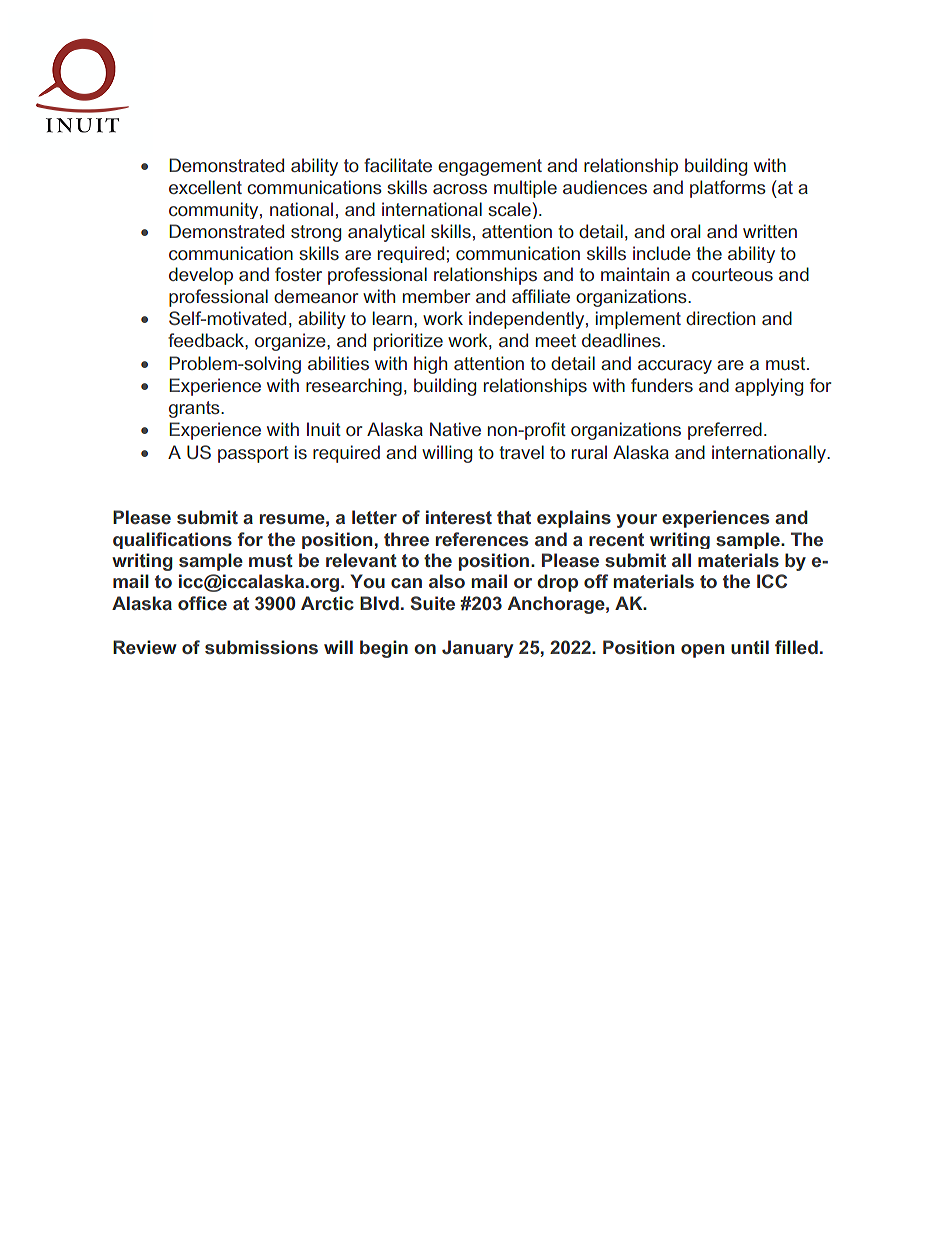 Image resolution: width=952 pixels, height=1233 pixels. What do you see at coordinates (728, 189) in the page?
I see `platforms` at bounding box center [728, 189].
